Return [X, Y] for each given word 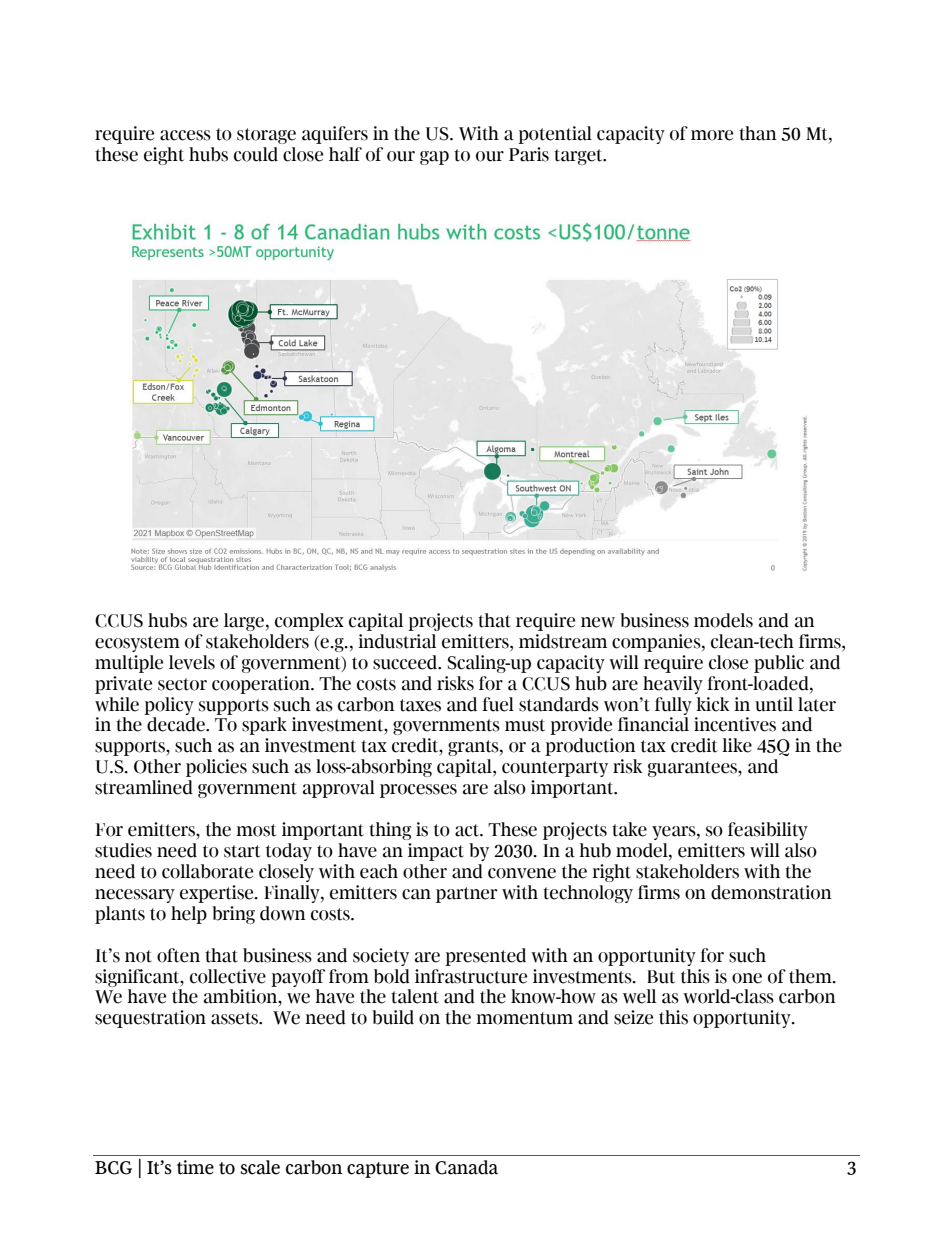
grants [474, 748]
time [195, 1167]
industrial [397, 641]
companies [657, 643]
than [758, 133]
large [244, 622]
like [737, 745]
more [712, 135]
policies [216, 768]
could [256, 154]
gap [434, 158]
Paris [529, 154]
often [178, 955]
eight [164, 156]
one [747, 978]
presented [485, 957]
